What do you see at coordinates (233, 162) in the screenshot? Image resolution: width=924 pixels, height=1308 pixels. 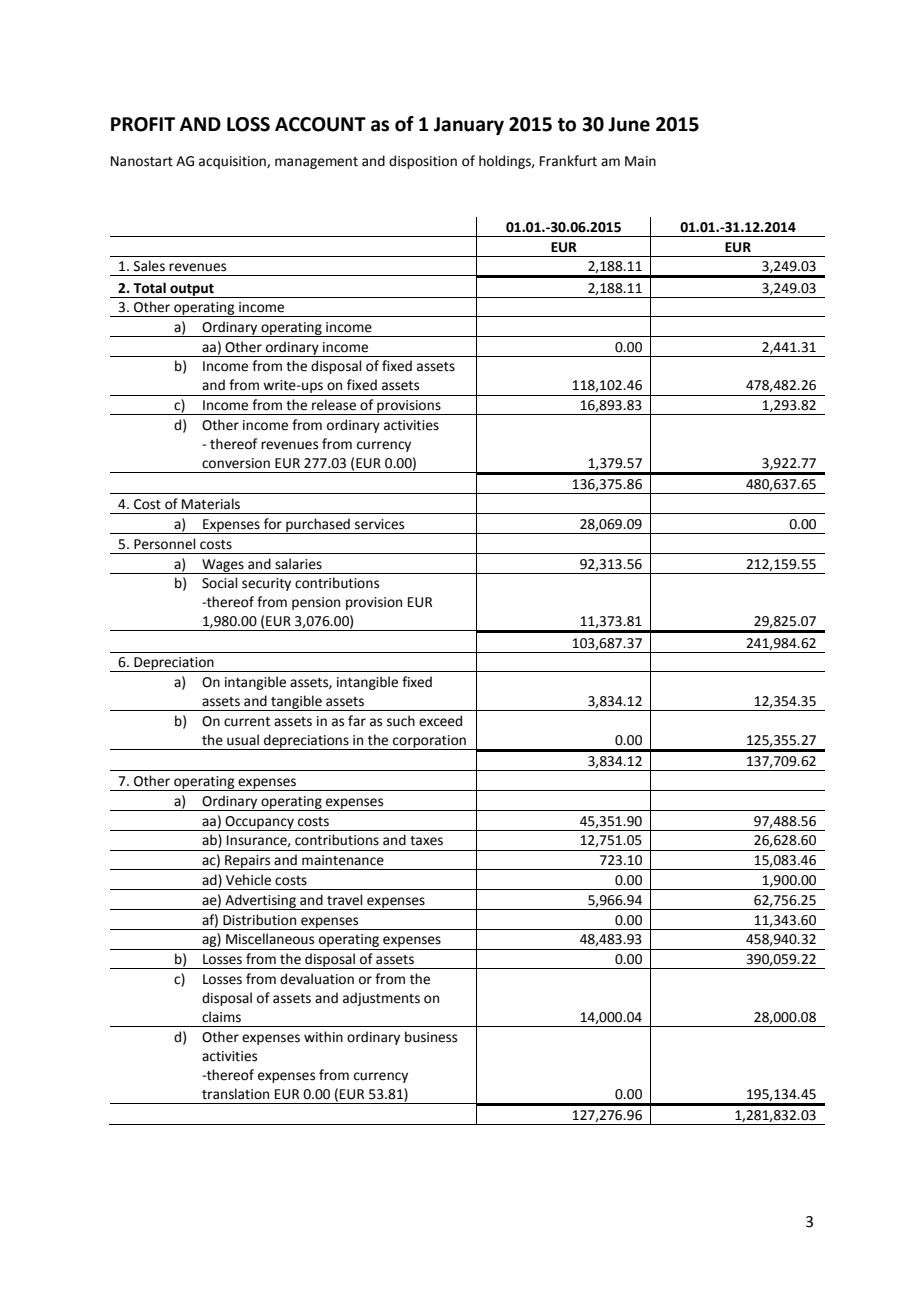 I see `acquisition` at bounding box center [233, 162].
